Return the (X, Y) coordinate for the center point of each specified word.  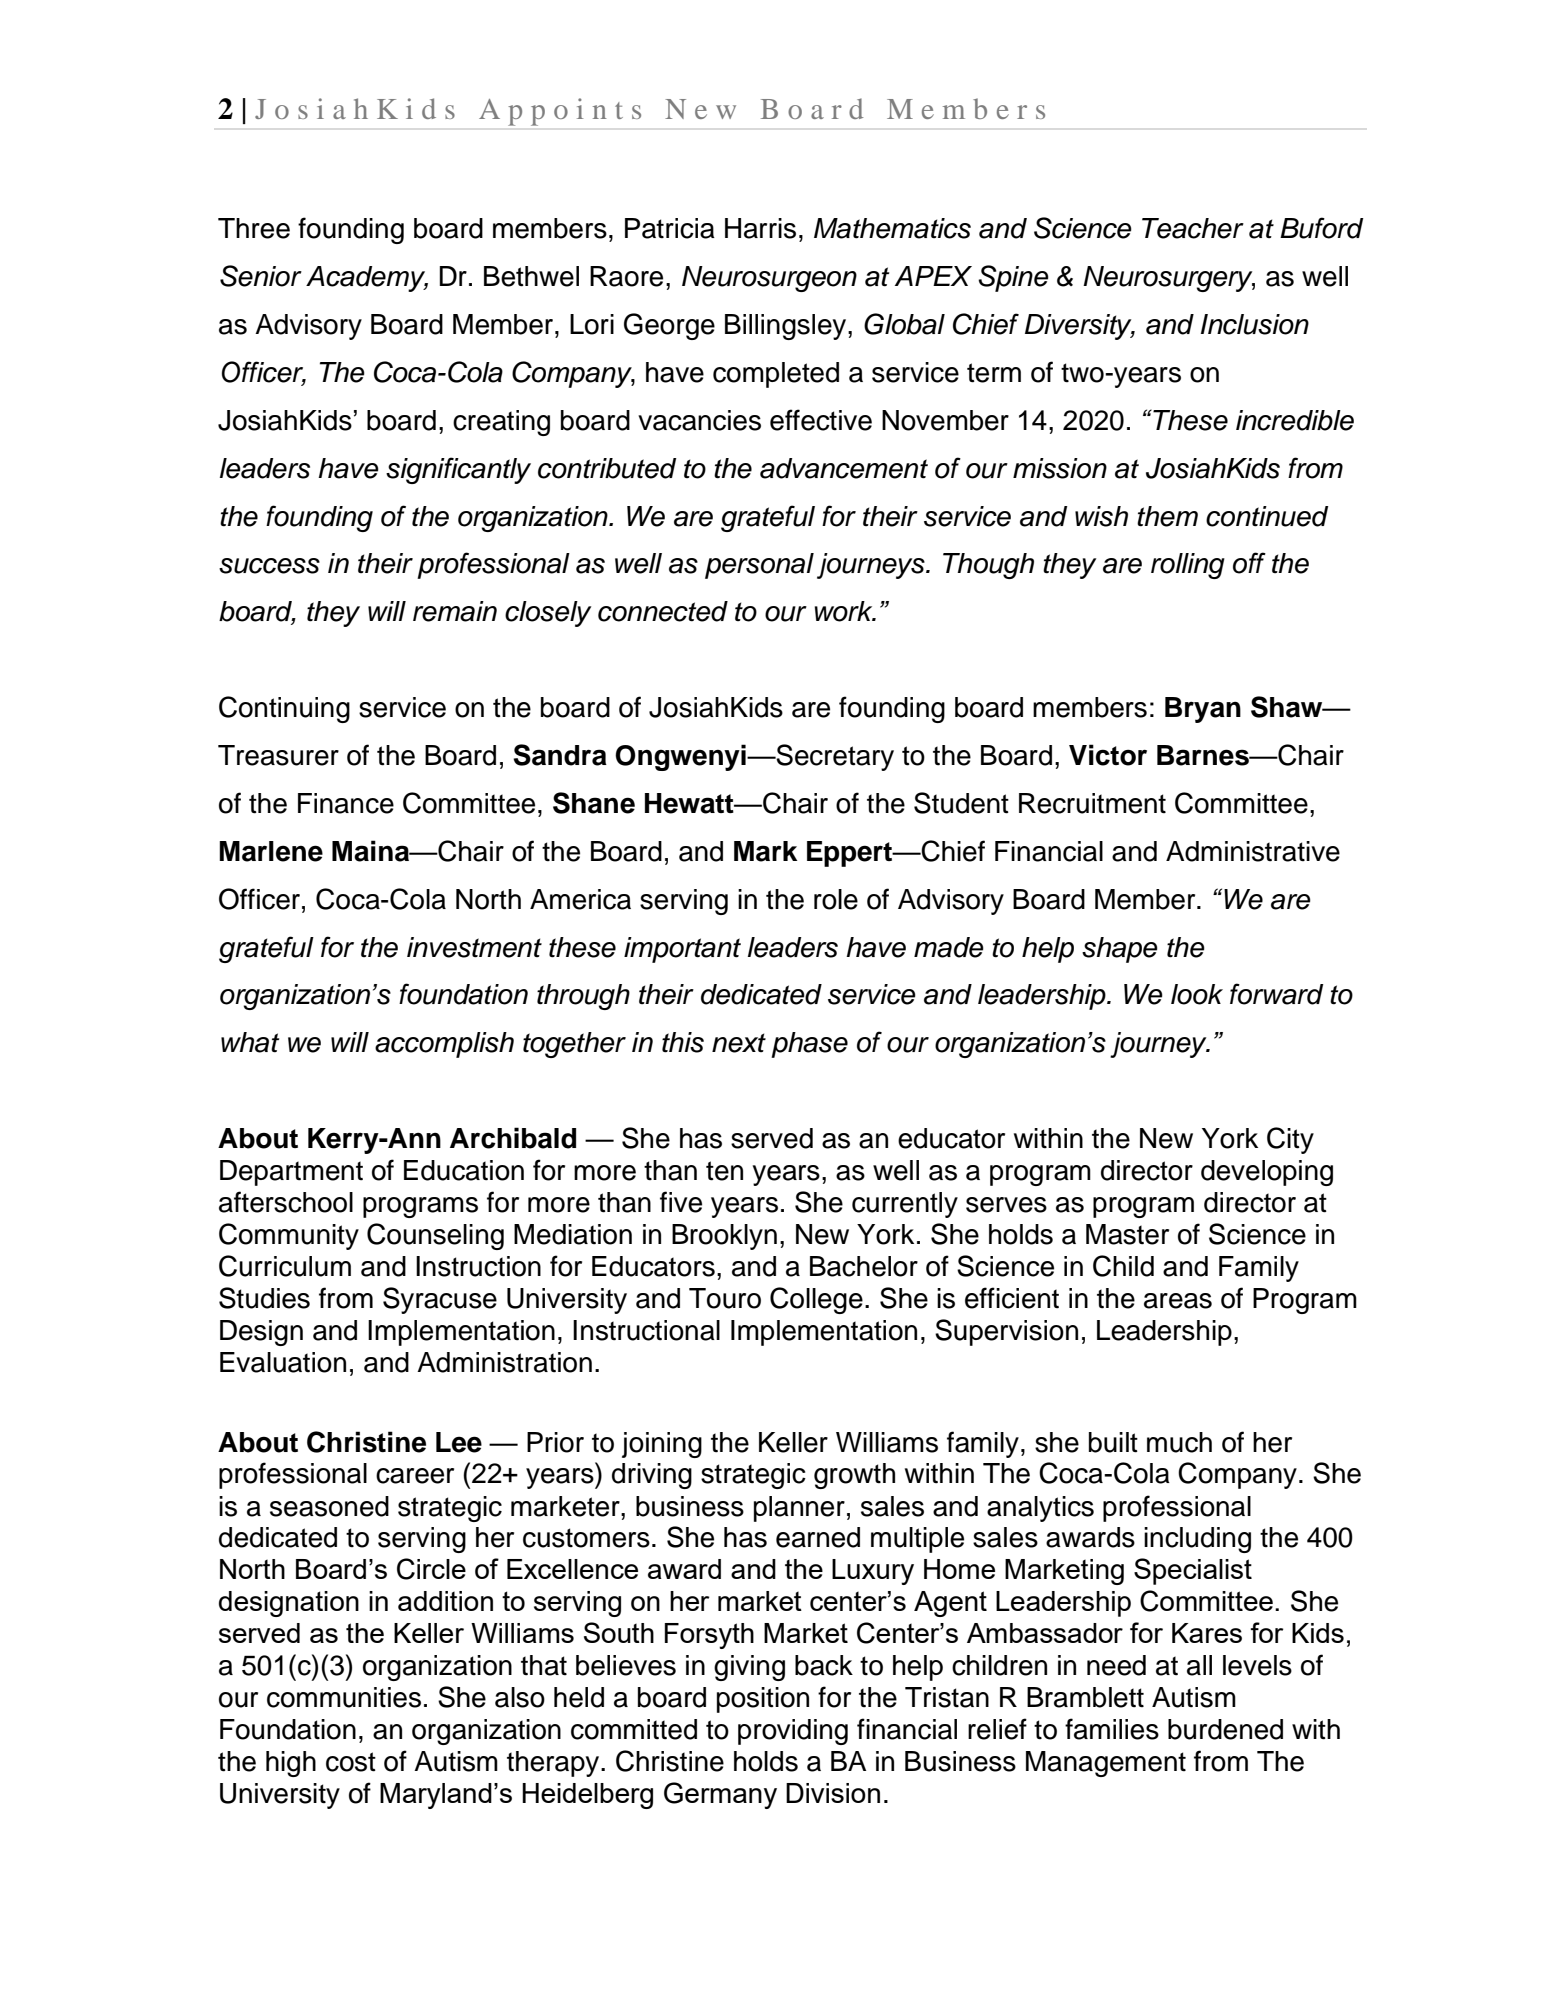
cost (351, 1762)
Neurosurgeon (769, 279)
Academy (367, 279)
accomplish (444, 1045)
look (1197, 994)
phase (809, 1045)
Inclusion (1255, 324)
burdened (1225, 1729)
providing (793, 1732)
